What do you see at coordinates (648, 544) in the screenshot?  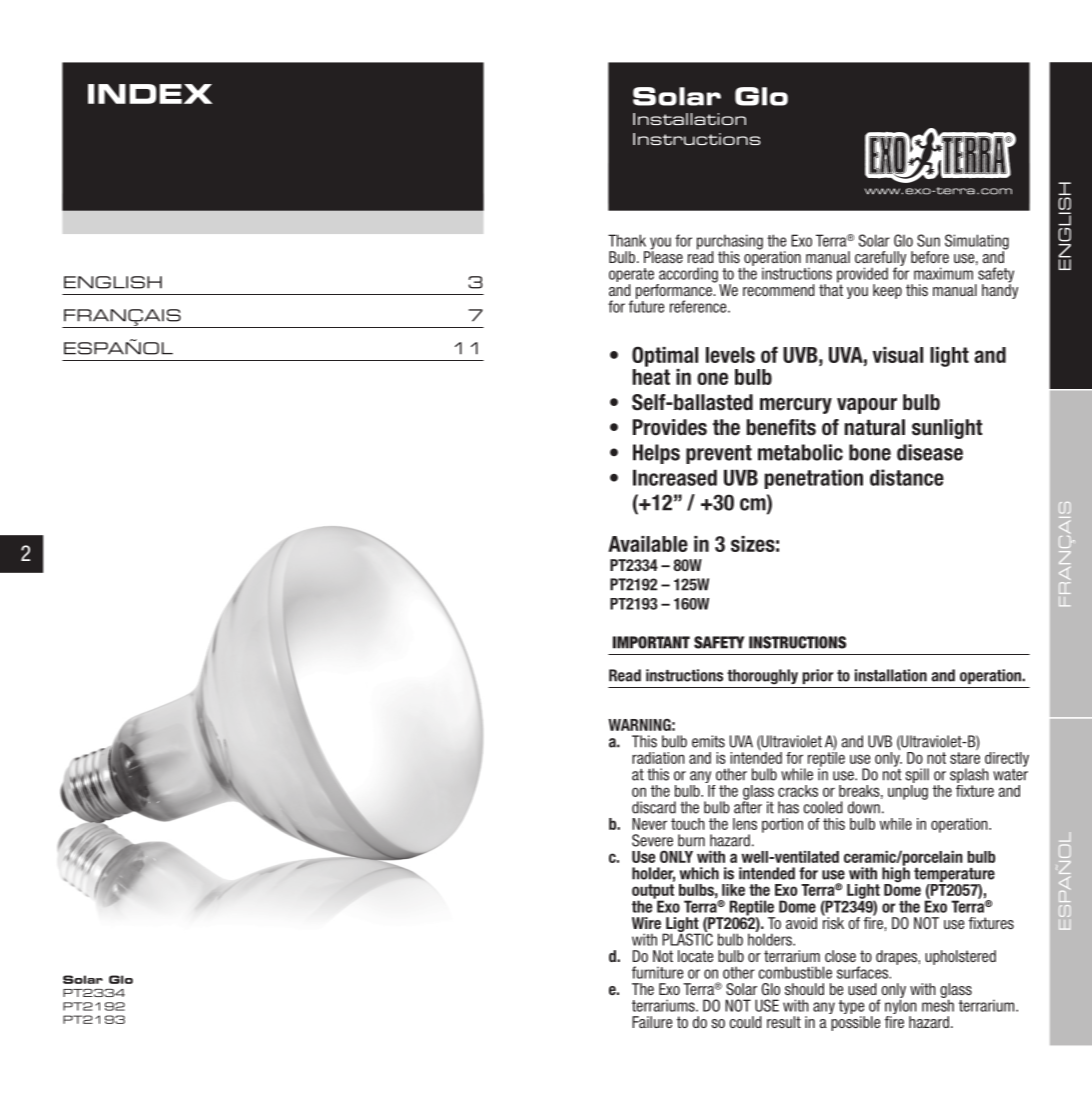 I see `Available` at bounding box center [648, 544].
